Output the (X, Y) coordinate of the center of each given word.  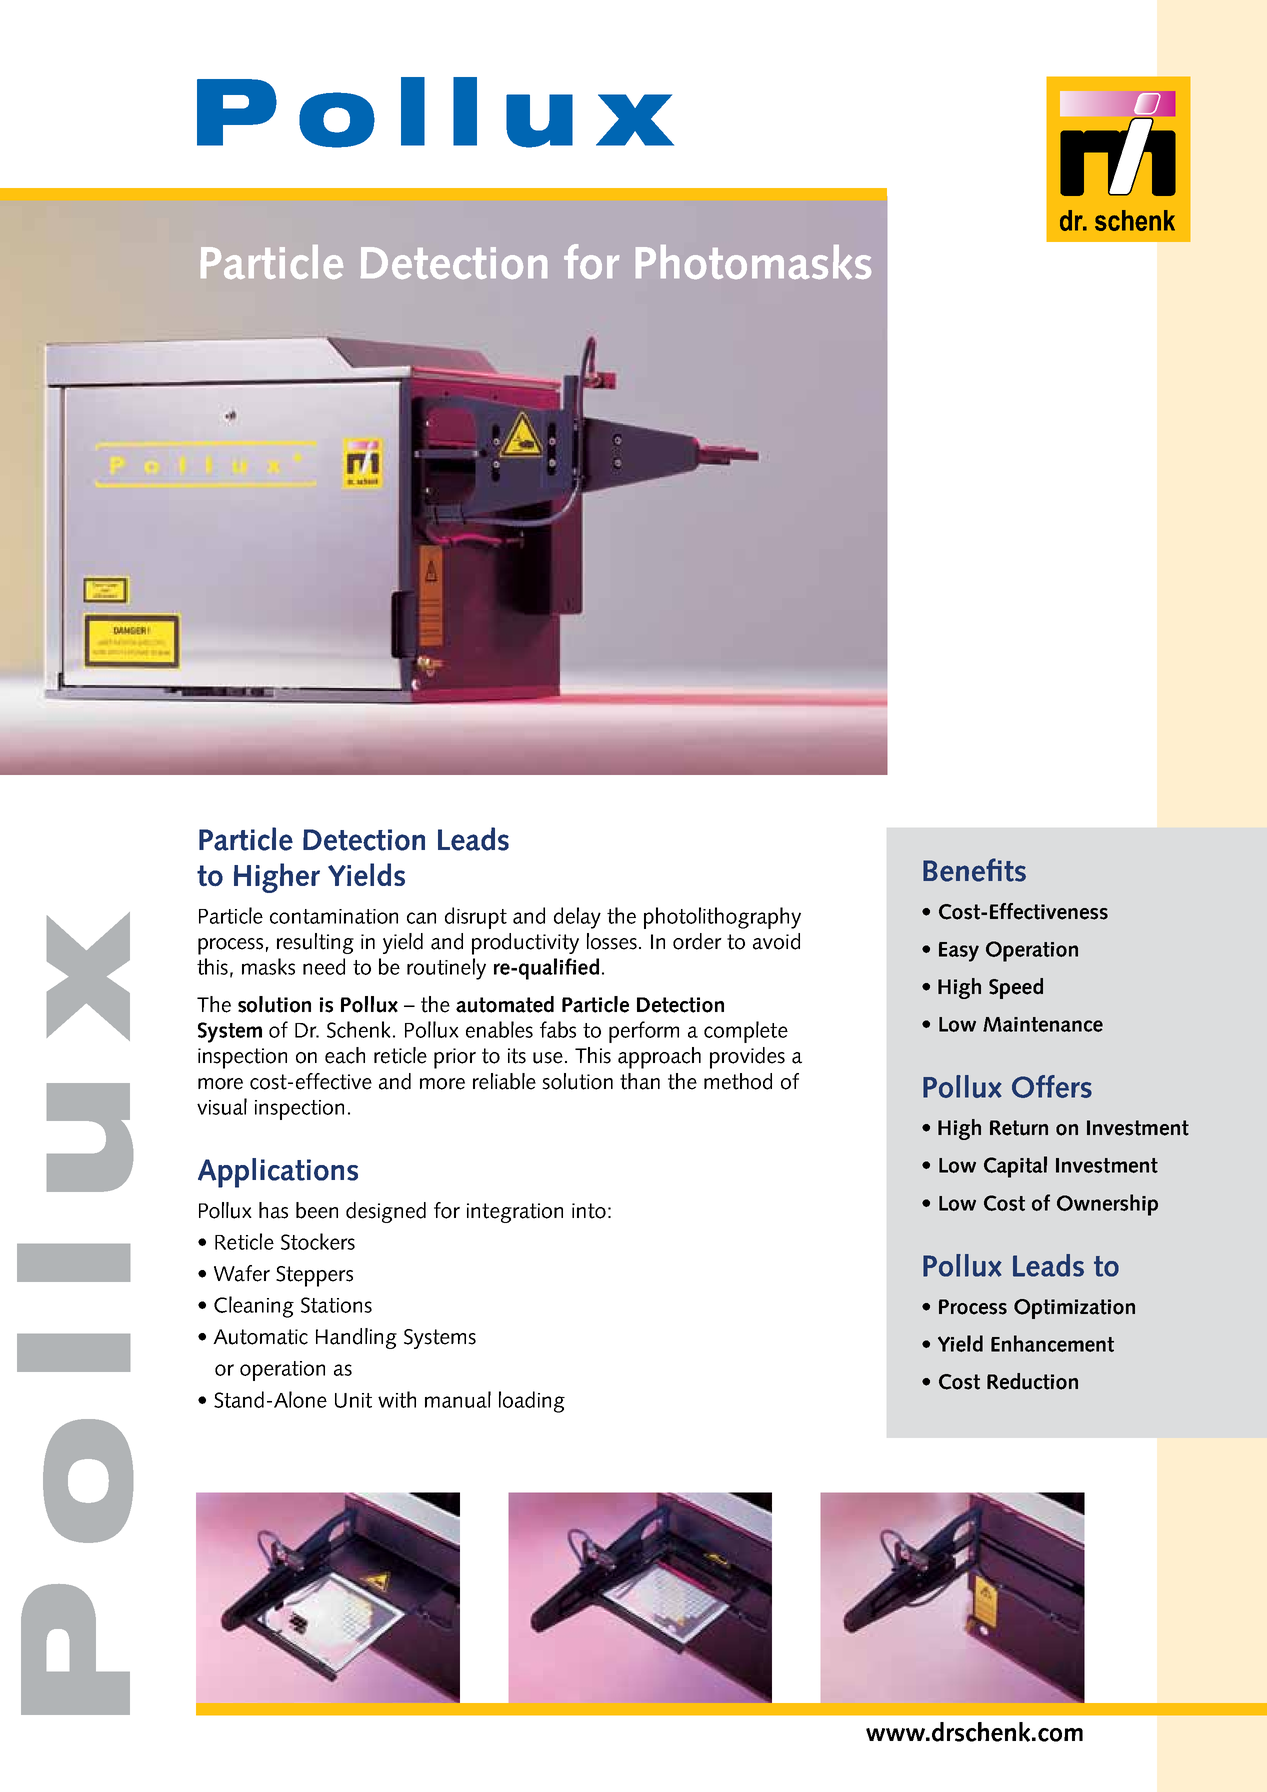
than (640, 1081)
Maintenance (1043, 1024)
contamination (334, 916)
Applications (278, 1173)
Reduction (1032, 1381)
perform (644, 1032)
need (324, 966)
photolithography (722, 918)
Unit (353, 1400)
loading (532, 1402)
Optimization (1074, 1309)
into (589, 1211)
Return (1019, 1128)
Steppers (314, 1276)
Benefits (974, 870)
